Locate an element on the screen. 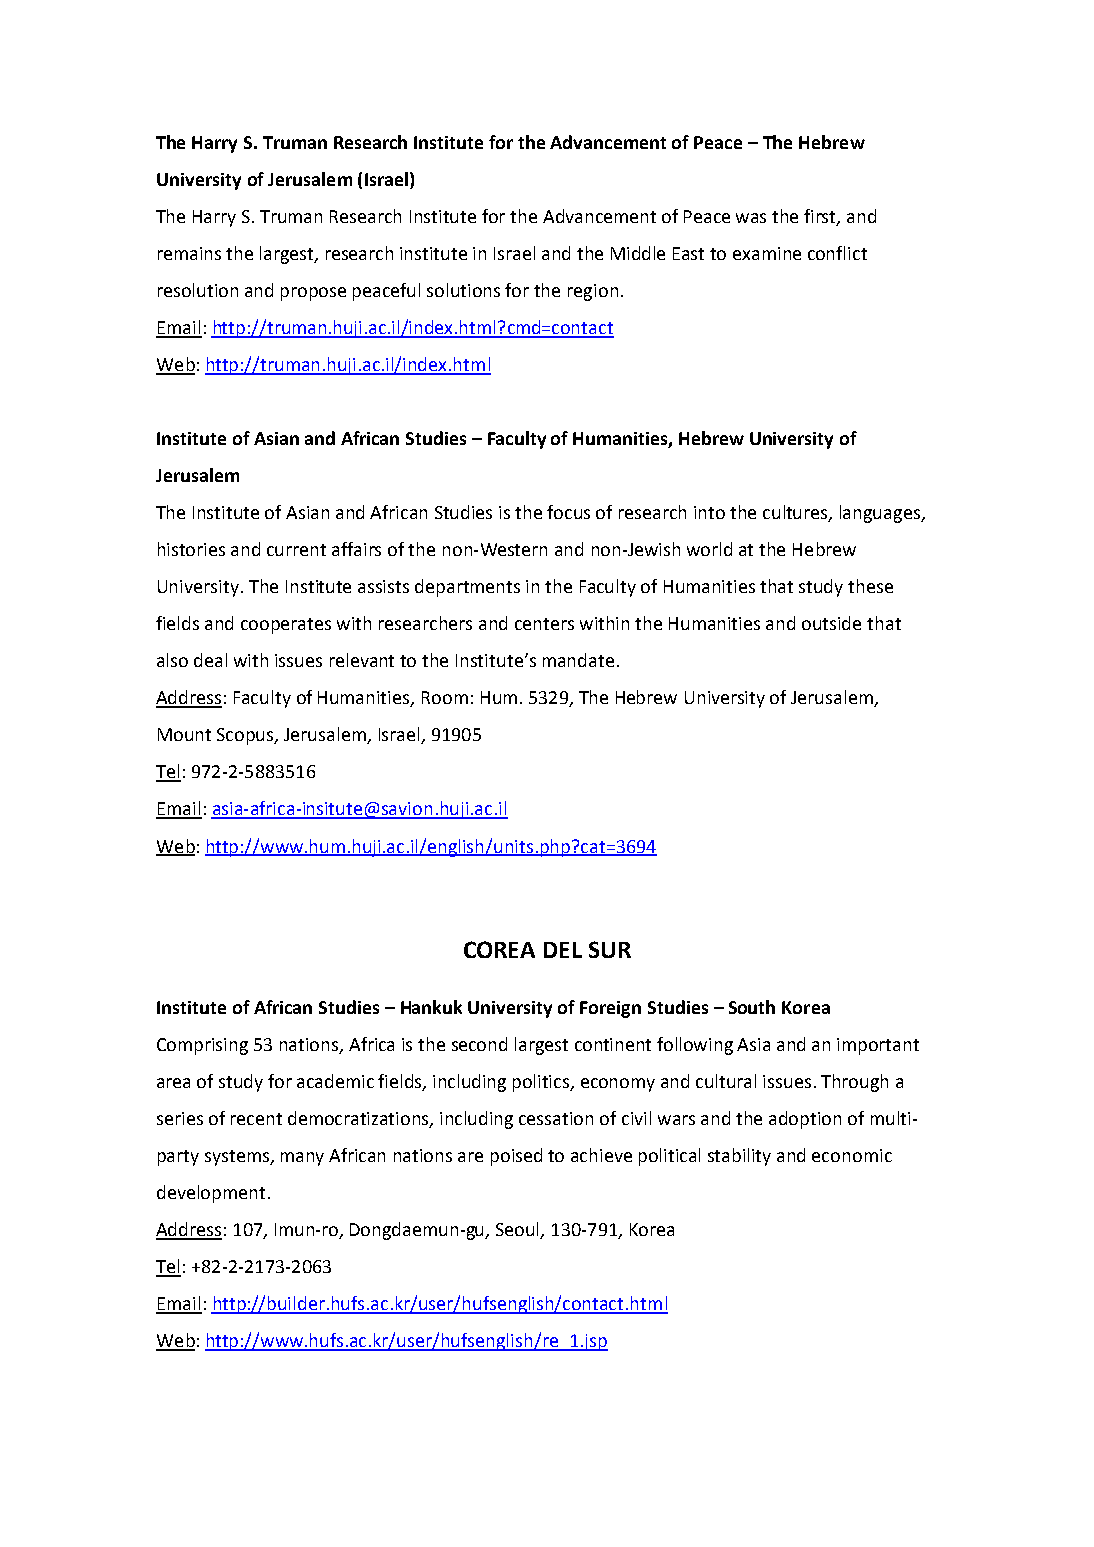 The height and width of the screenshot is (1547, 1094). focus is located at coordinates (568, 512).
